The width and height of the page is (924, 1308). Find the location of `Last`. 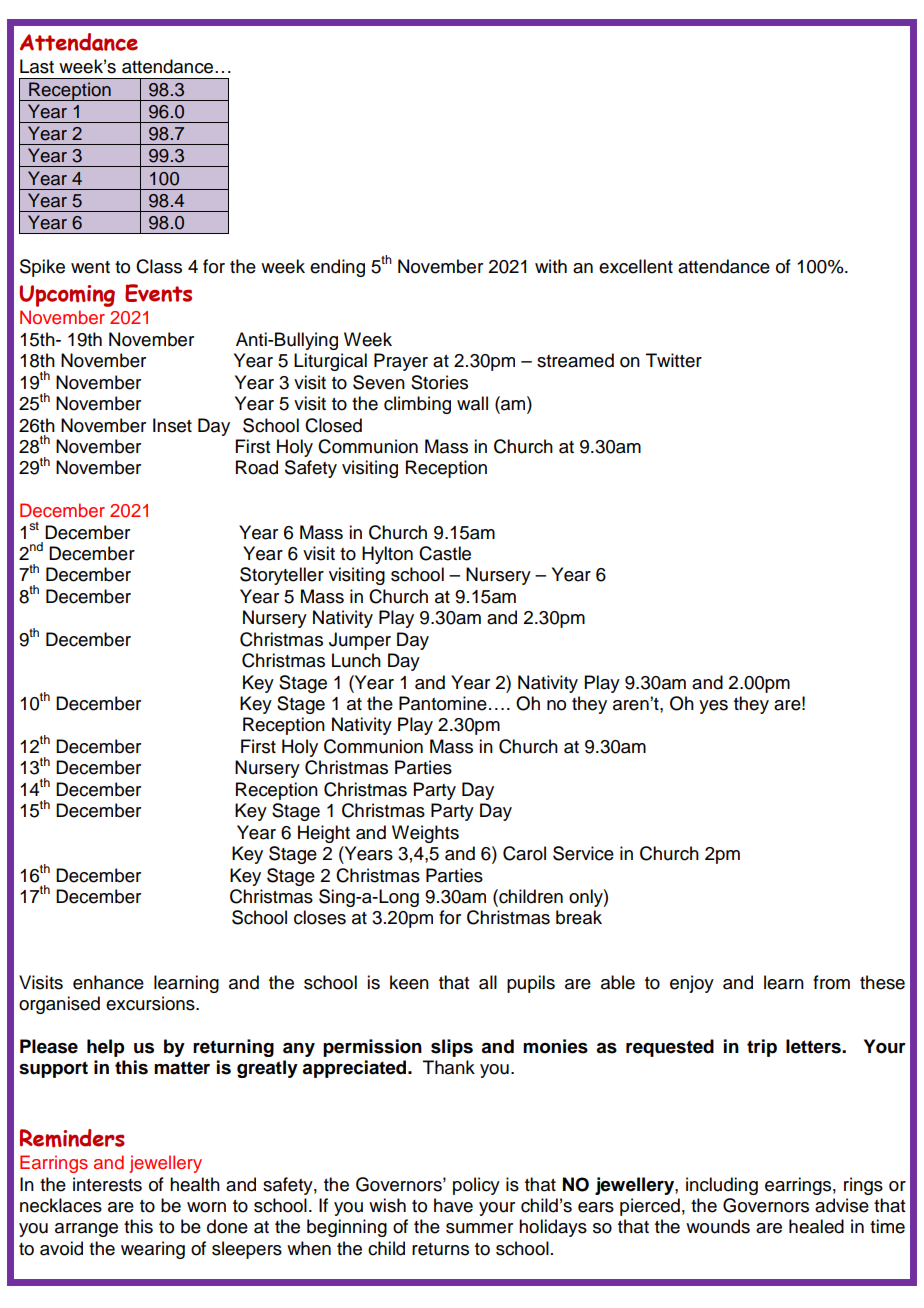

Last is located at coordinates (37, 66).
